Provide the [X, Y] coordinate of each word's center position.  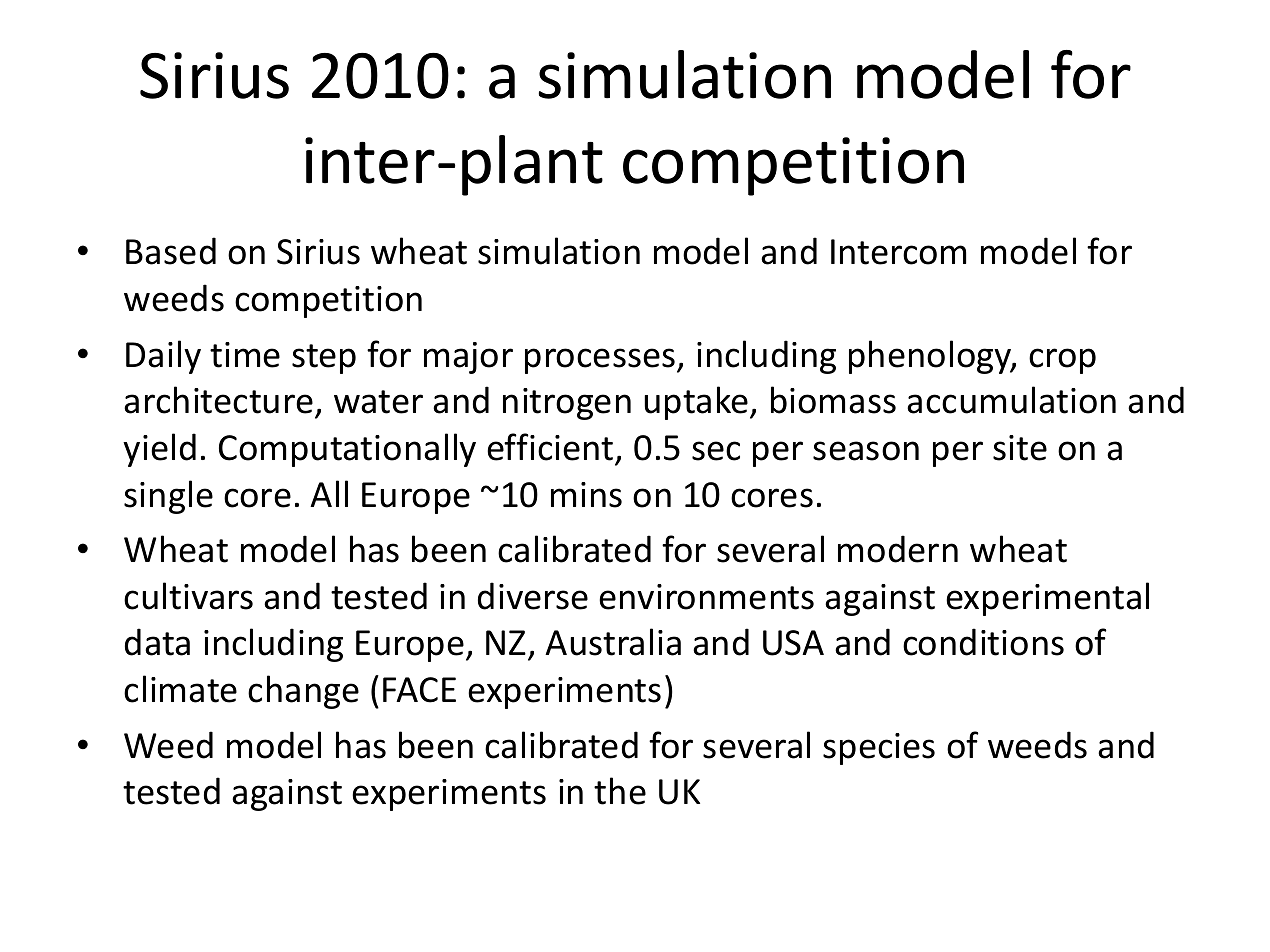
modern [898, 549]
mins [586, 495]
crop [1062, 361]
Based [171, 251]
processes [601, 361]
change [303, 692]
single [168, 497]
